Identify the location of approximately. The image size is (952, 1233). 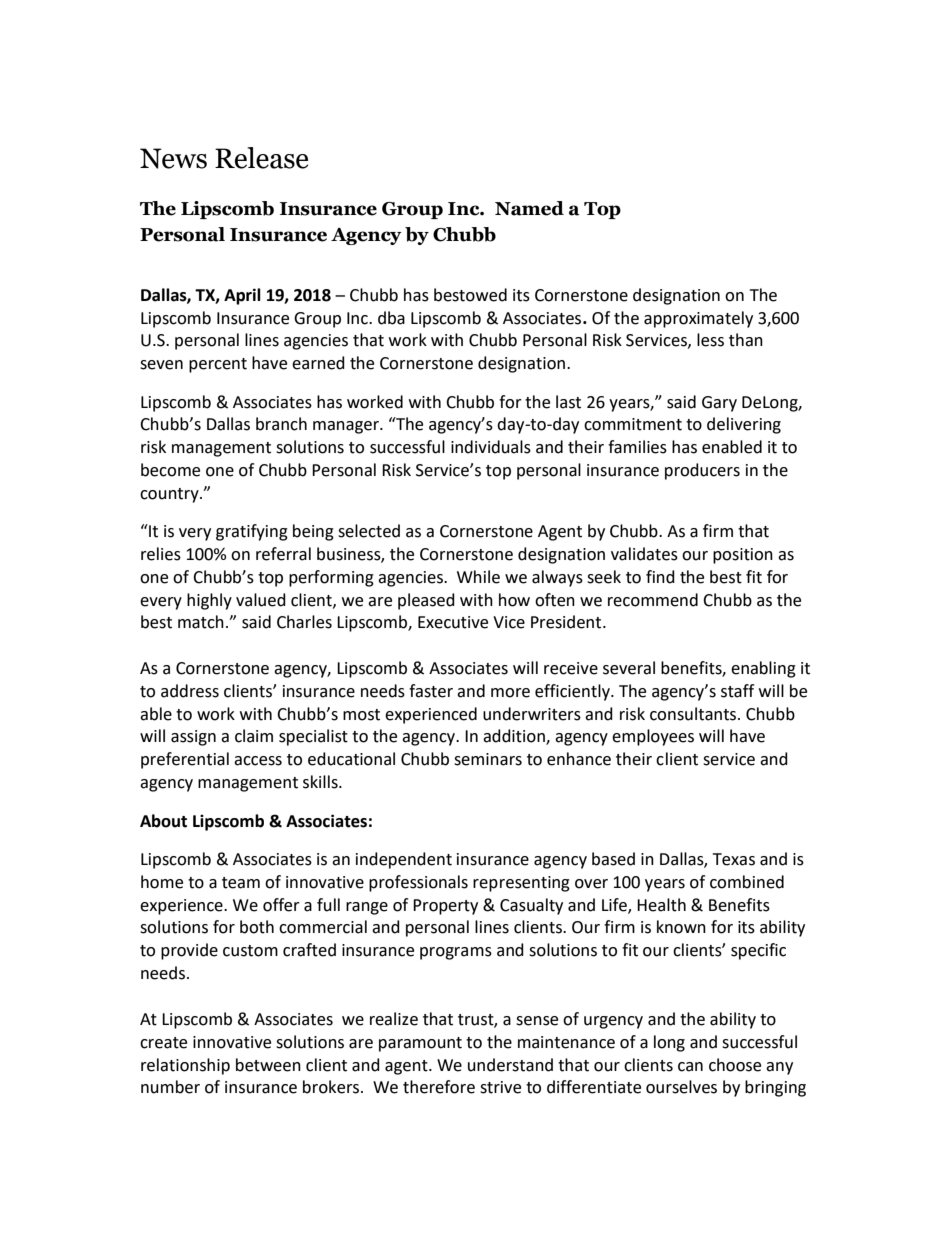
(698, 319).
